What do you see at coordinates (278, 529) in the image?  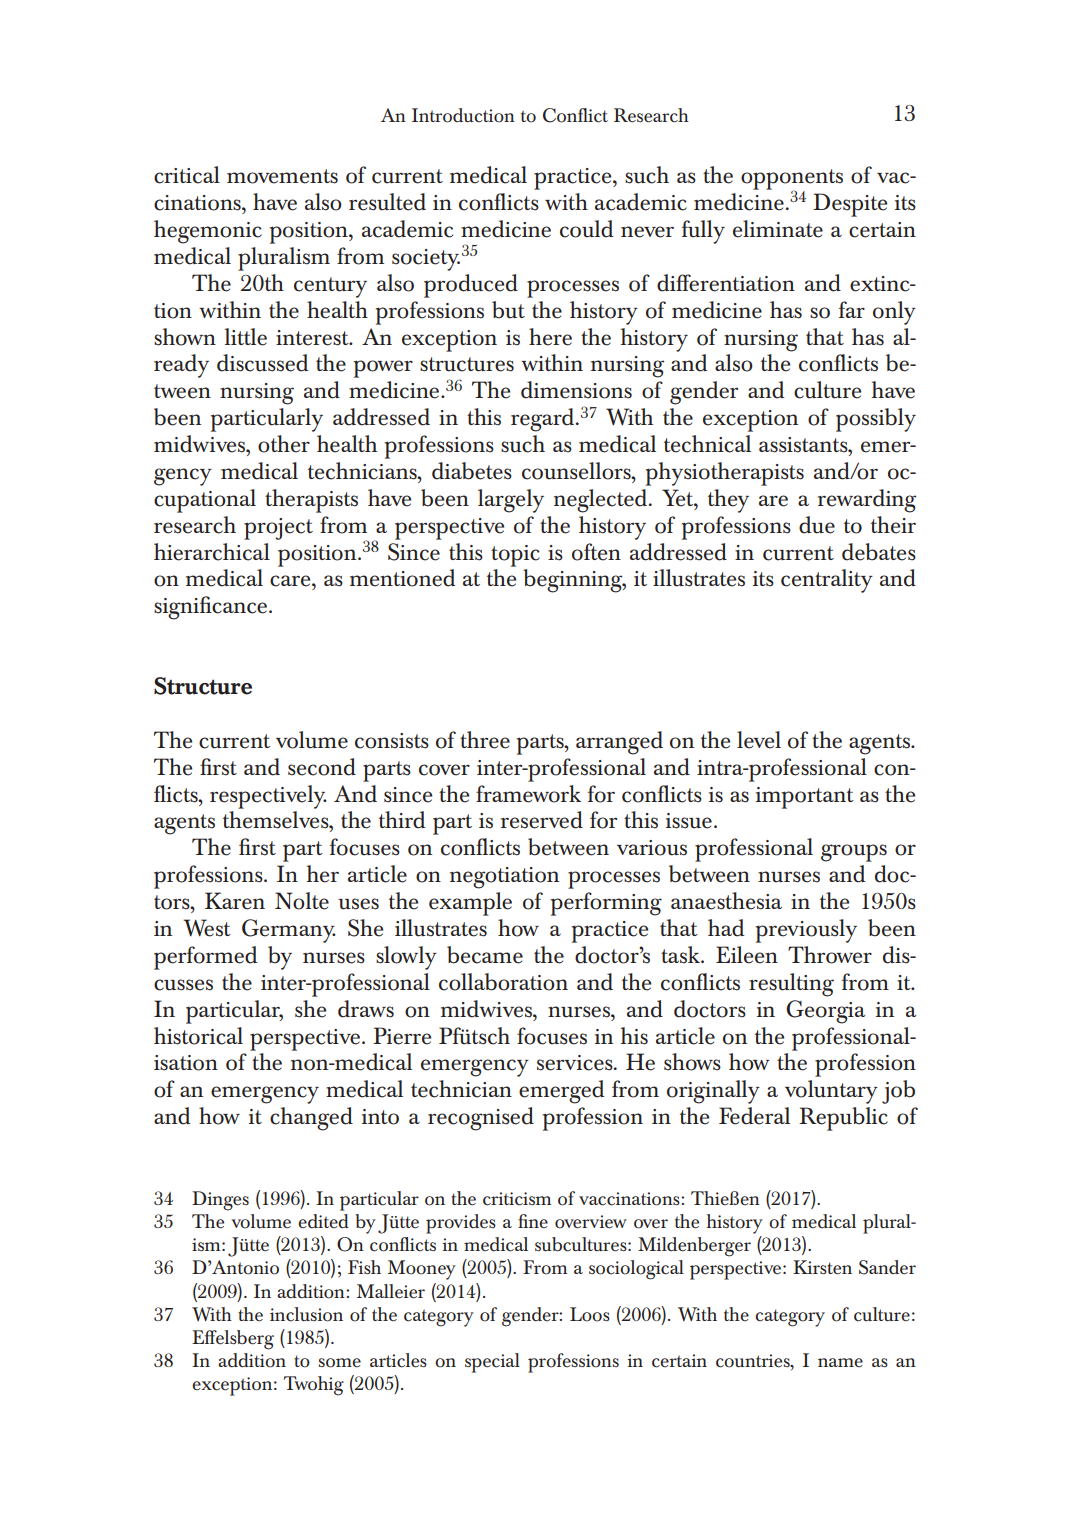 I see `project` at bounding box center [278, 529].
